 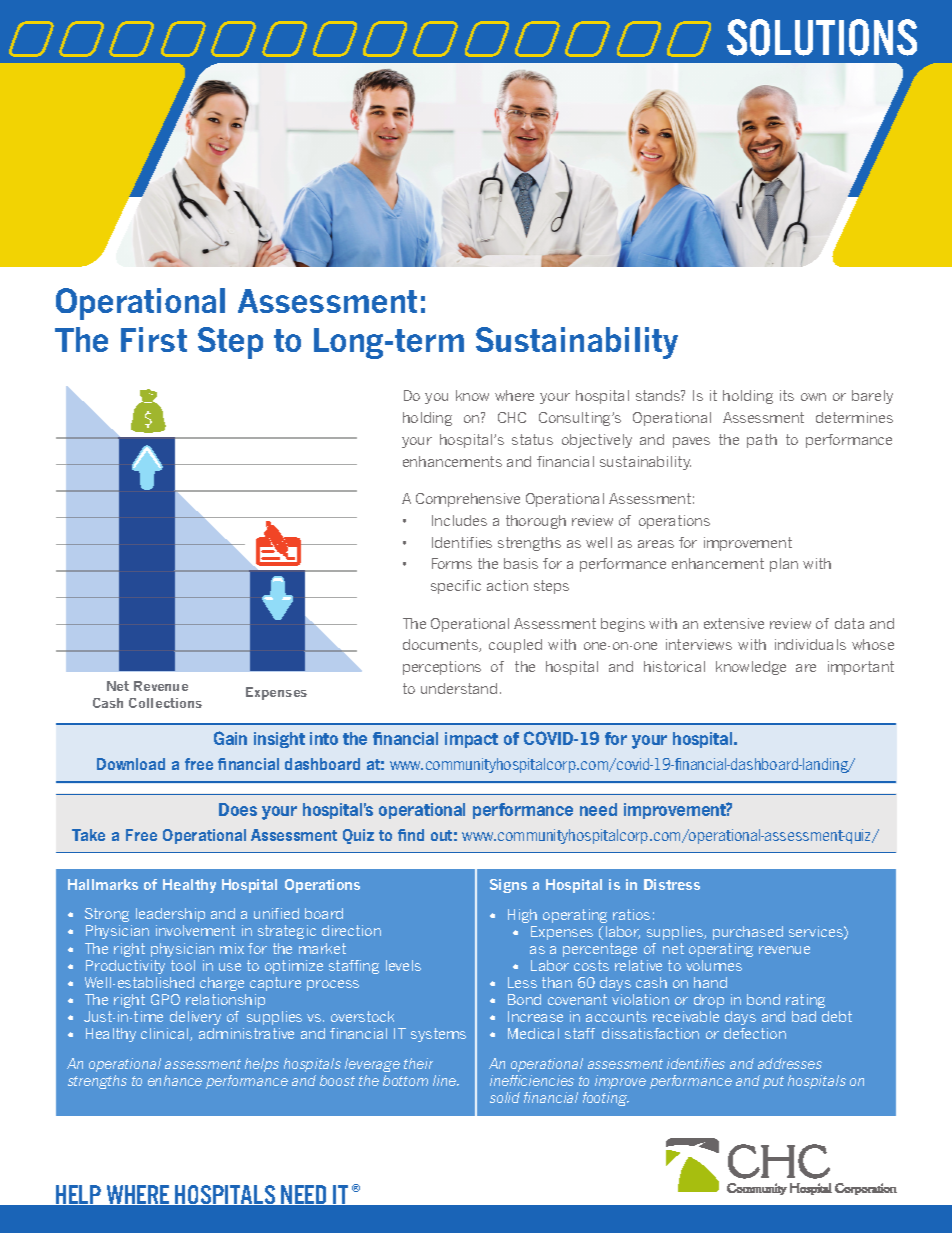 I want to click on barely, so click(x=872, y=397).
